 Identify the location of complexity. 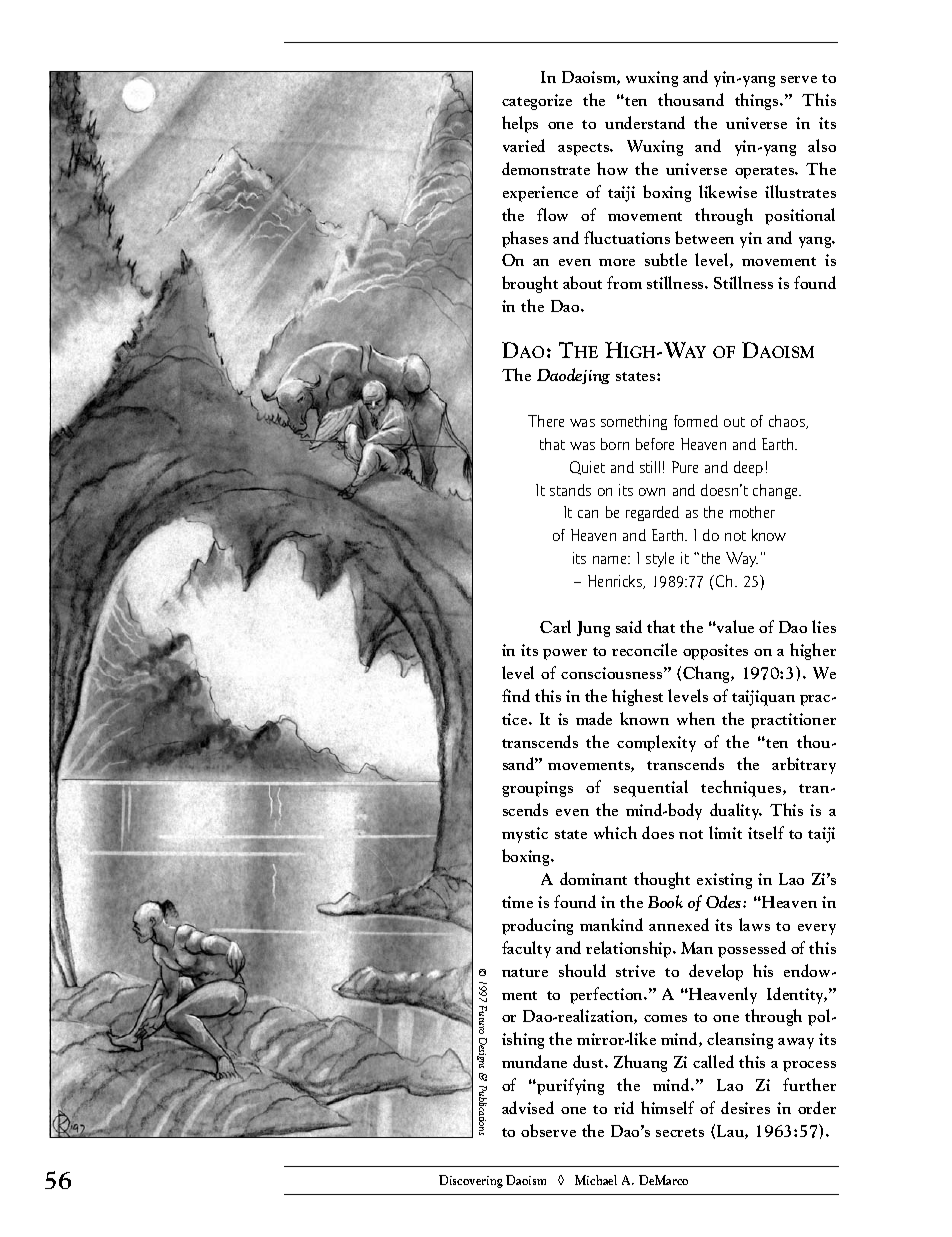
(656, 743).
